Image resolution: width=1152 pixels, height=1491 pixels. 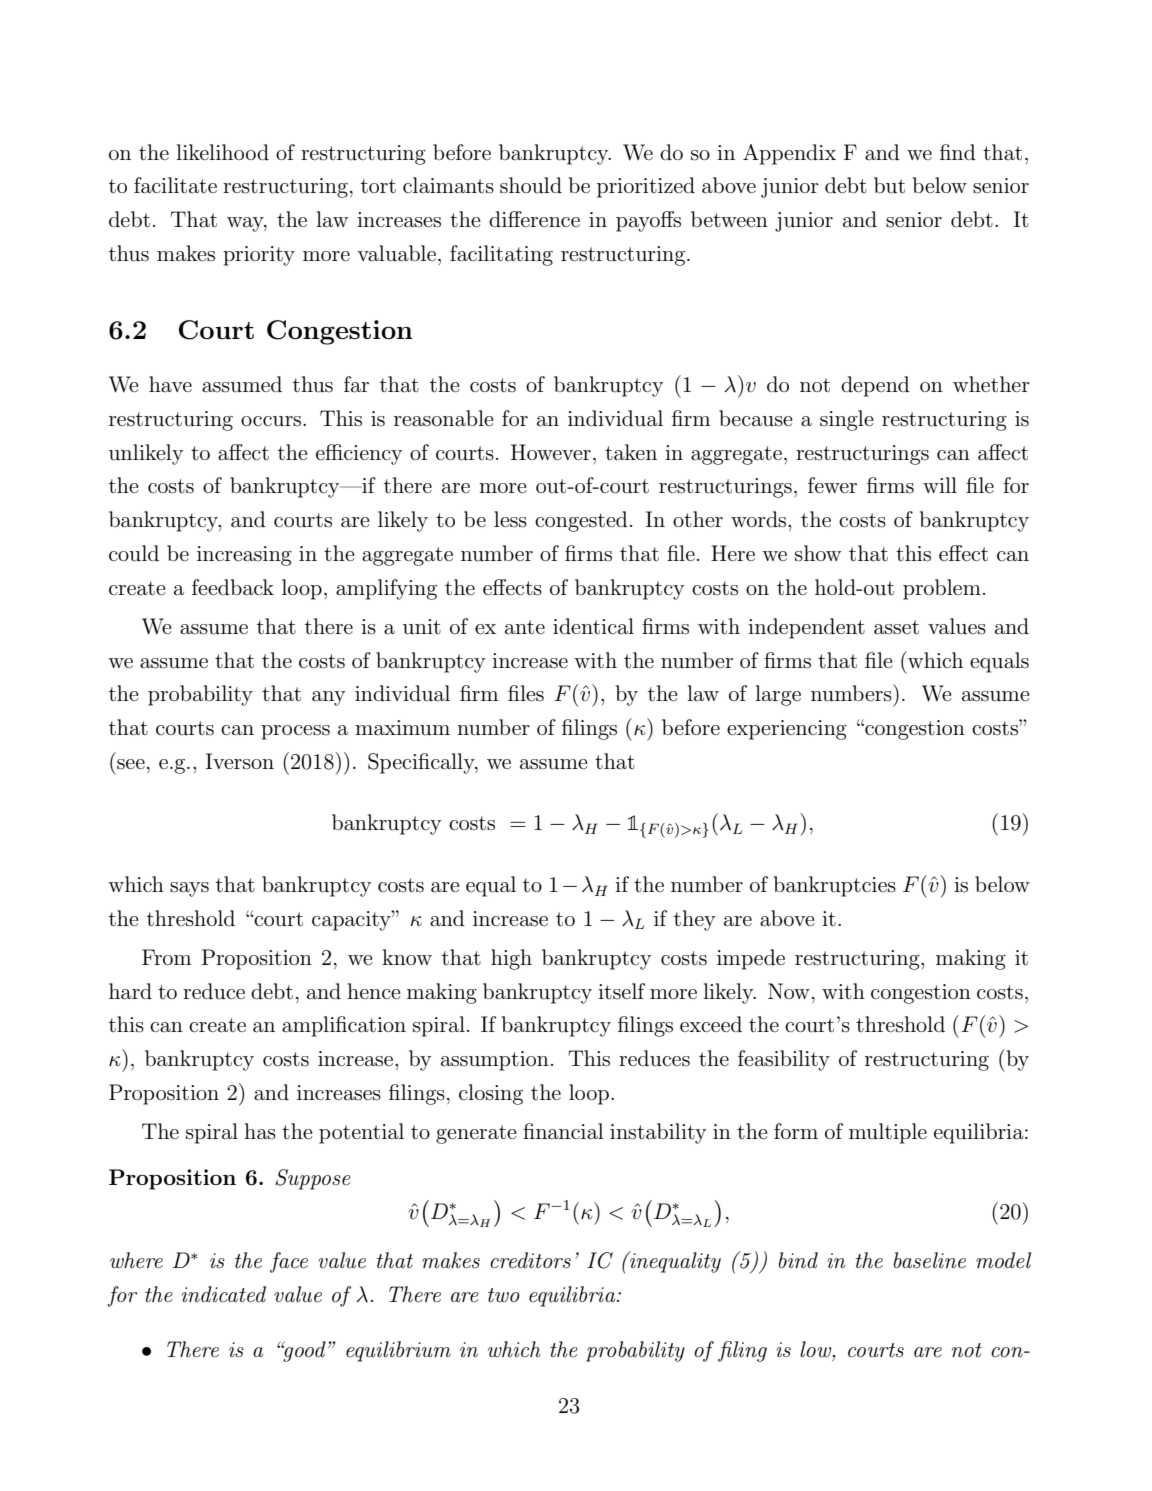 What do you see at coordinates (240, 761) in the screenshot?
I see `Iverson` at bounding box center [240, 761].
